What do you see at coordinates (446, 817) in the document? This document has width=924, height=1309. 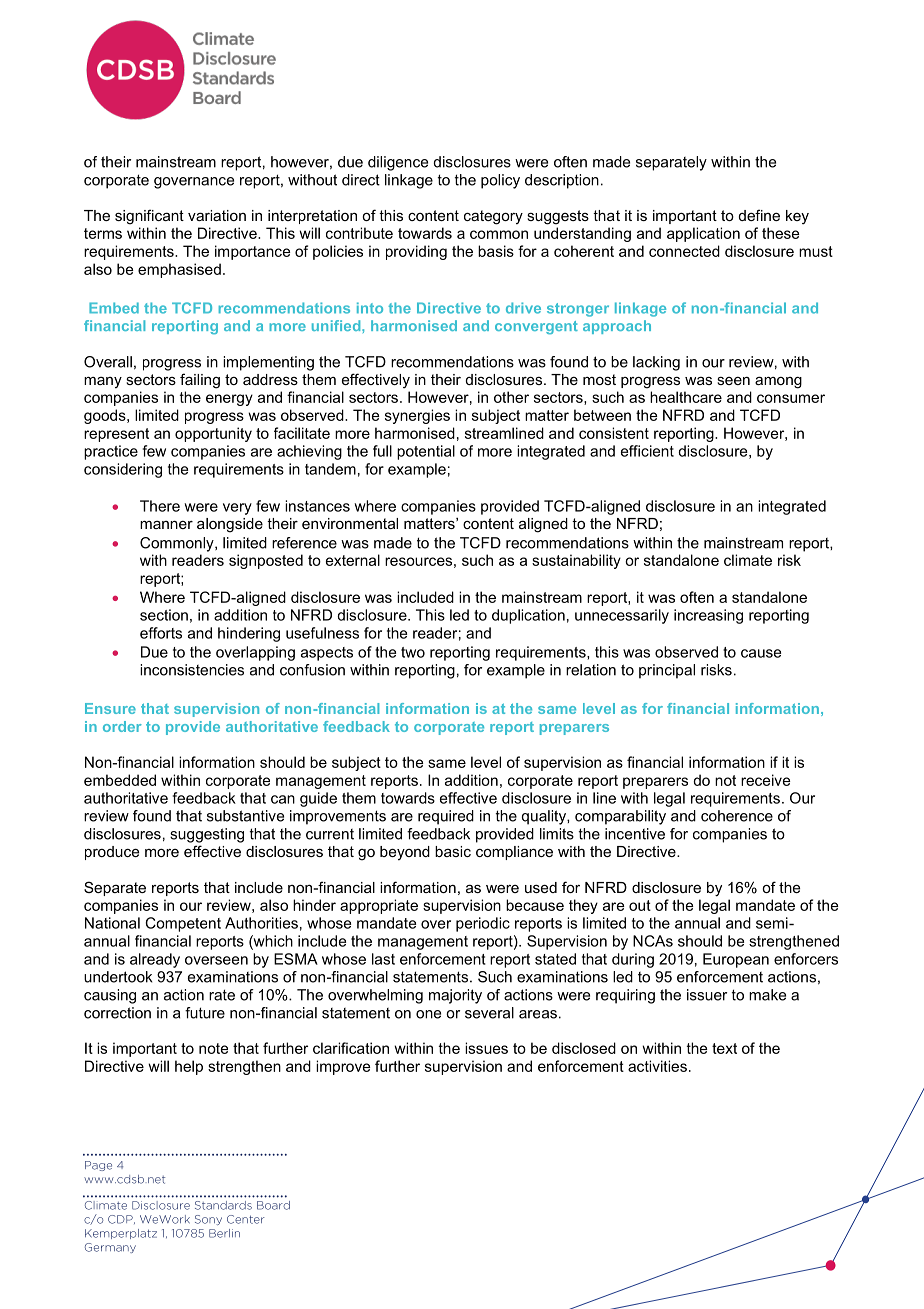 I see `required` at bounding box center [446, 817].
